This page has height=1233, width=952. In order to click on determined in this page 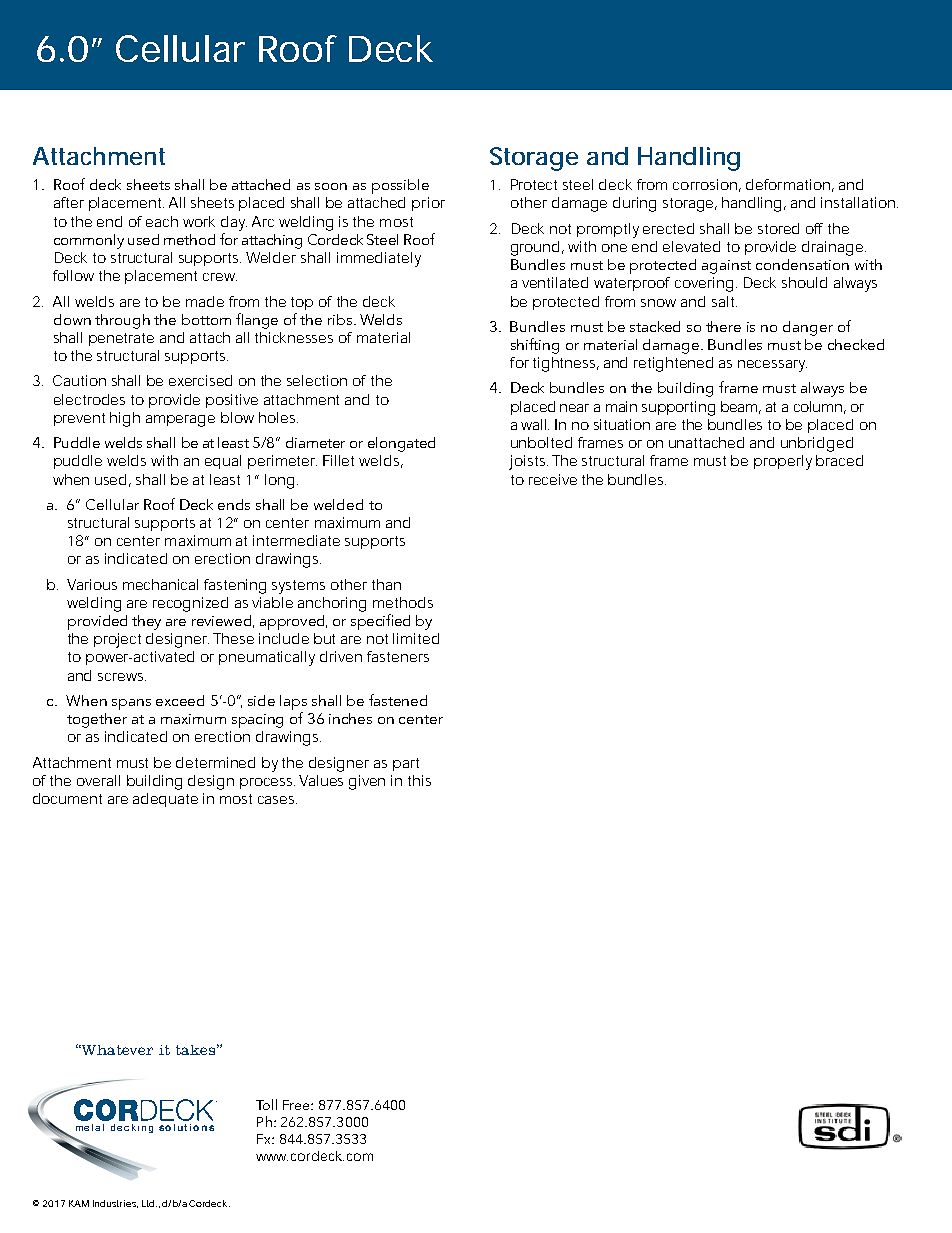, I will do `click(215, 762)`.
